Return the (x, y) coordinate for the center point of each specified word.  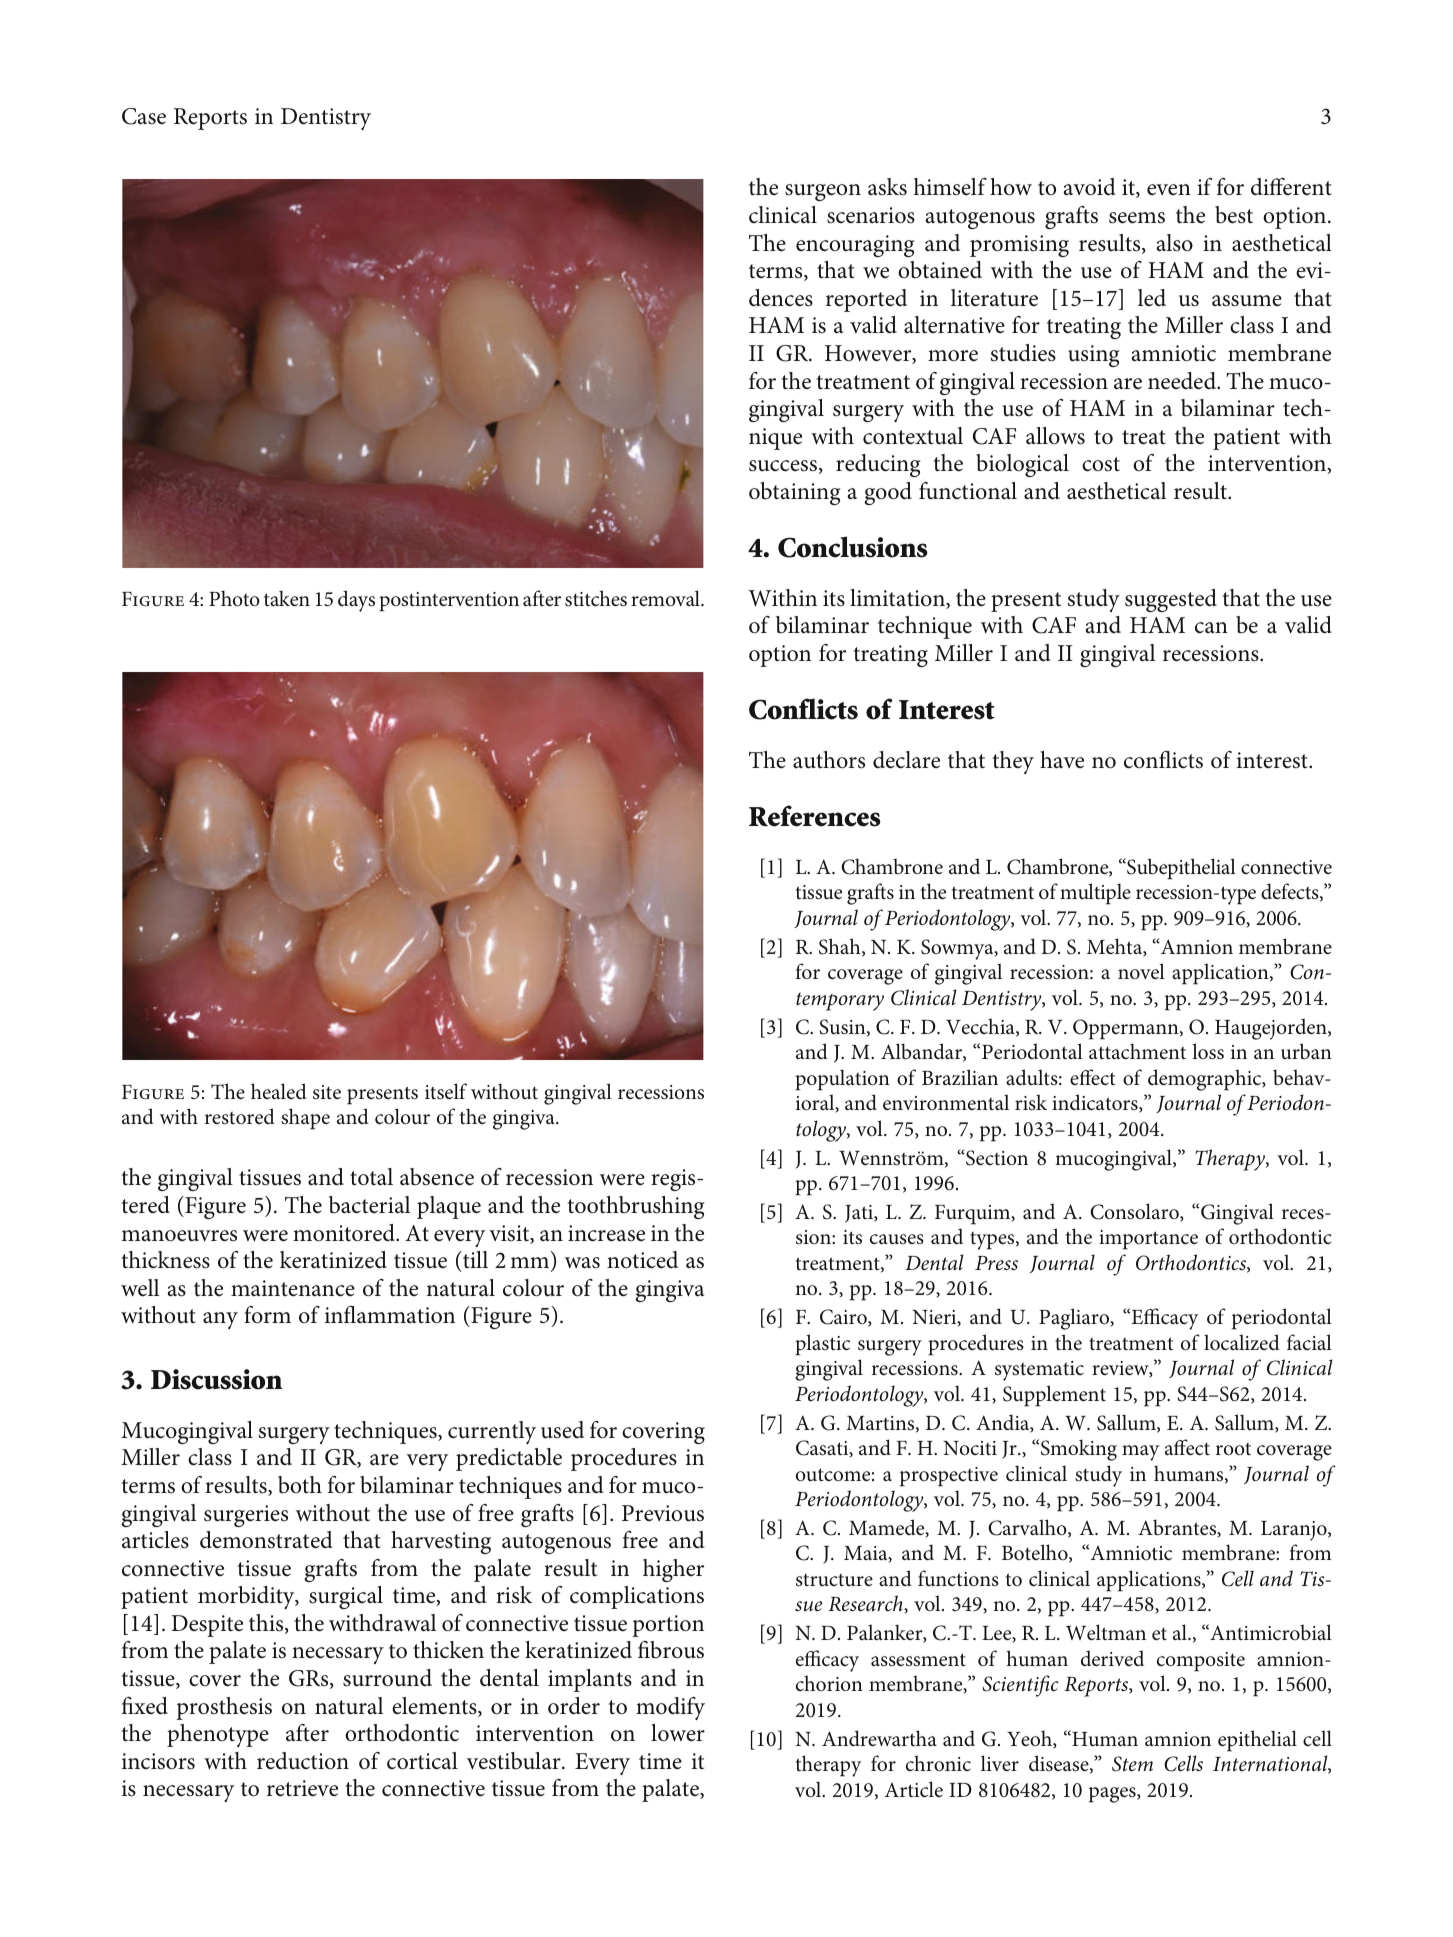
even (1169, 190)
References (814, 816)
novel (1141, 971)
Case (144, 116)
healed (279, 1091)
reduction (303, 1761)
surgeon (823, 192)
